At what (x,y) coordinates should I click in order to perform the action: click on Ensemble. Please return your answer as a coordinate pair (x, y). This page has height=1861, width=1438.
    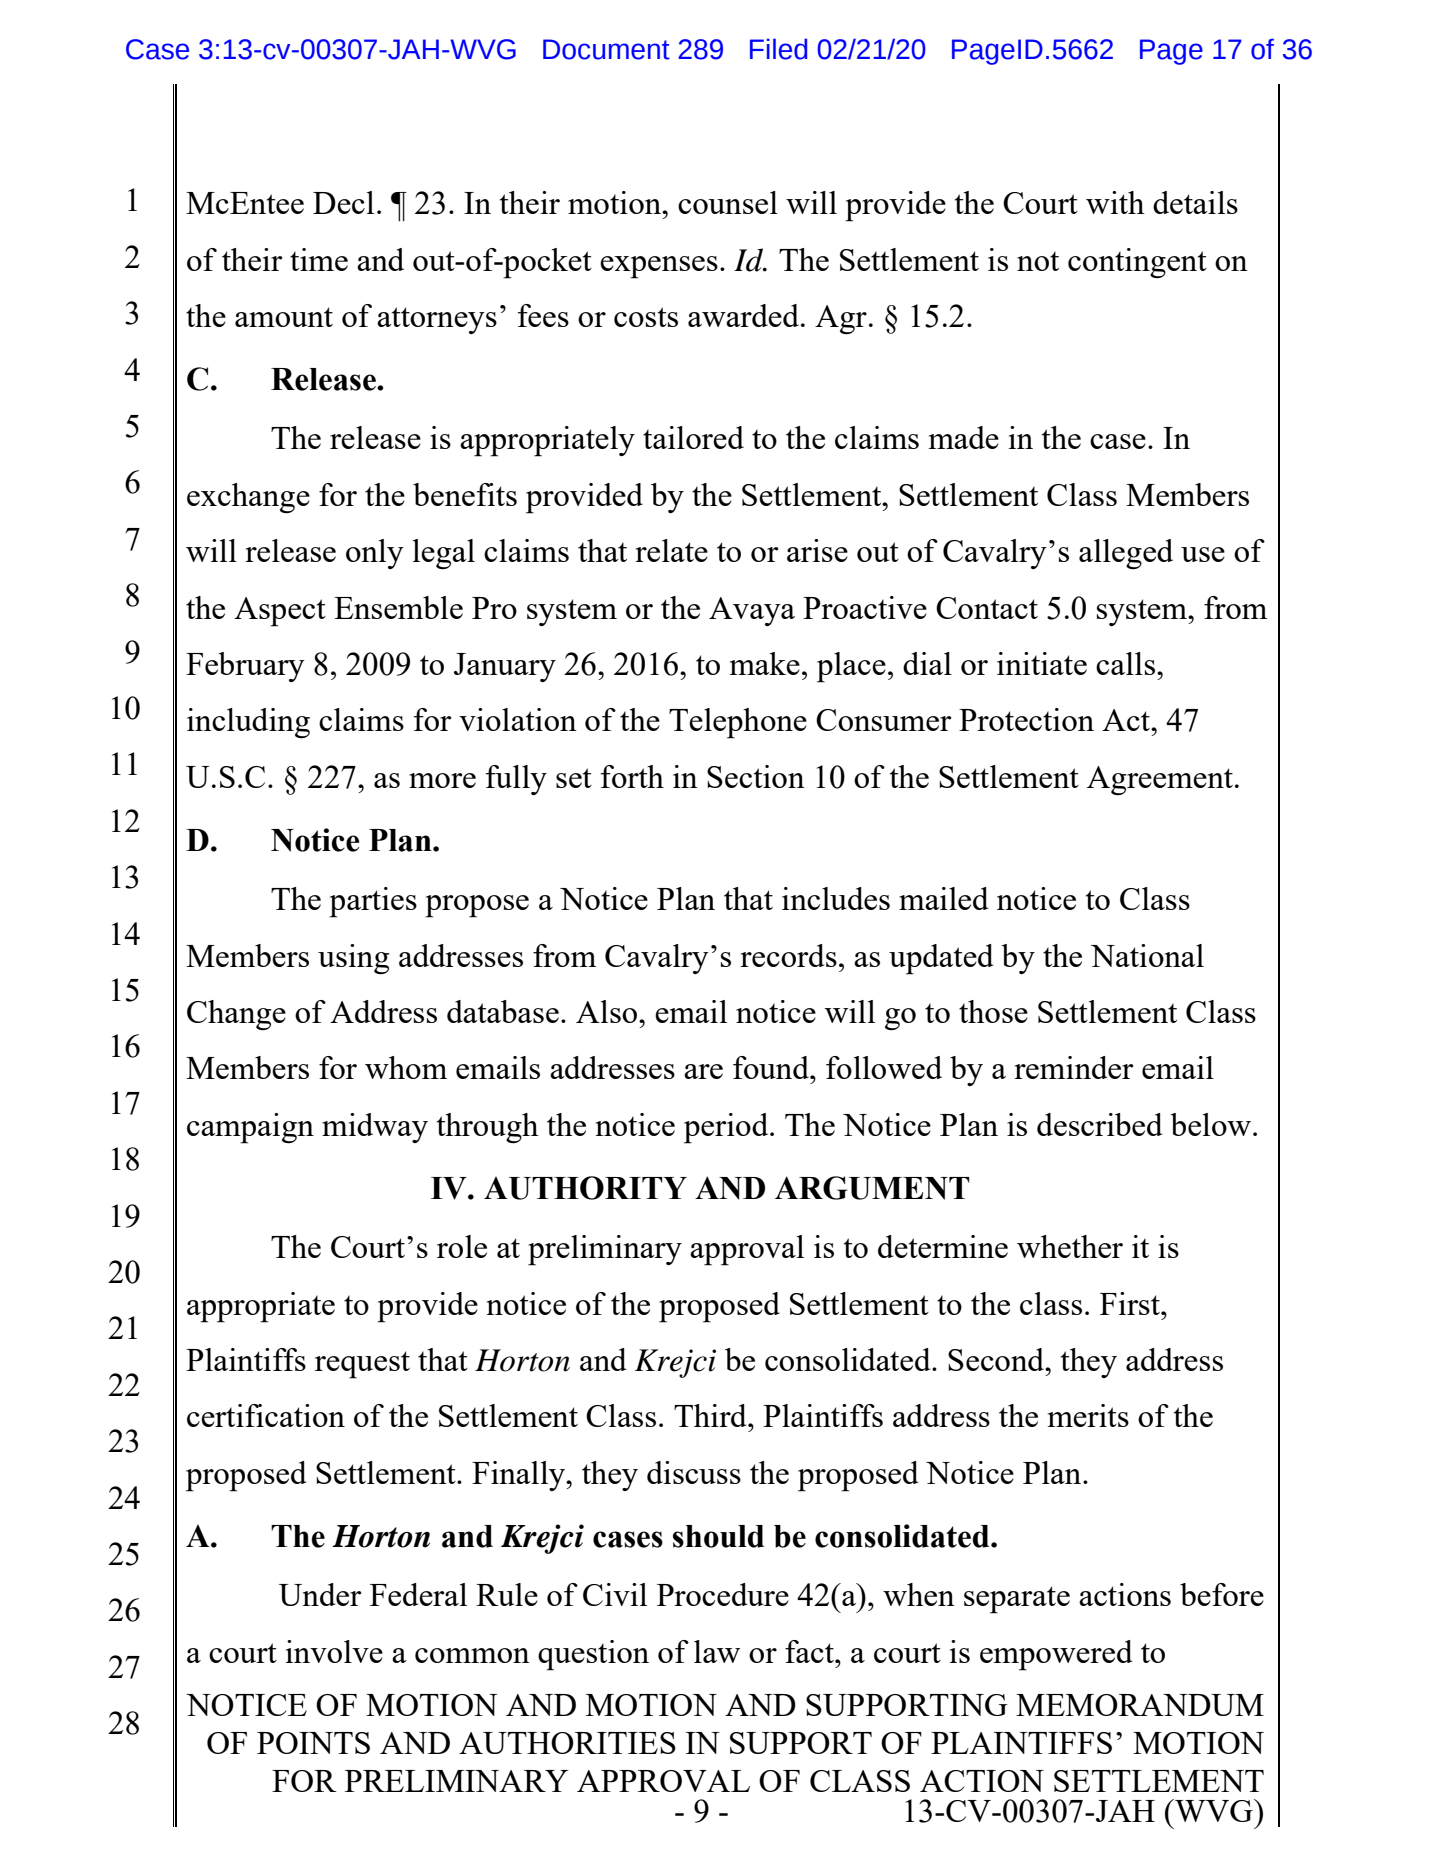
    Looking at the image, I should click on (398, 607).
